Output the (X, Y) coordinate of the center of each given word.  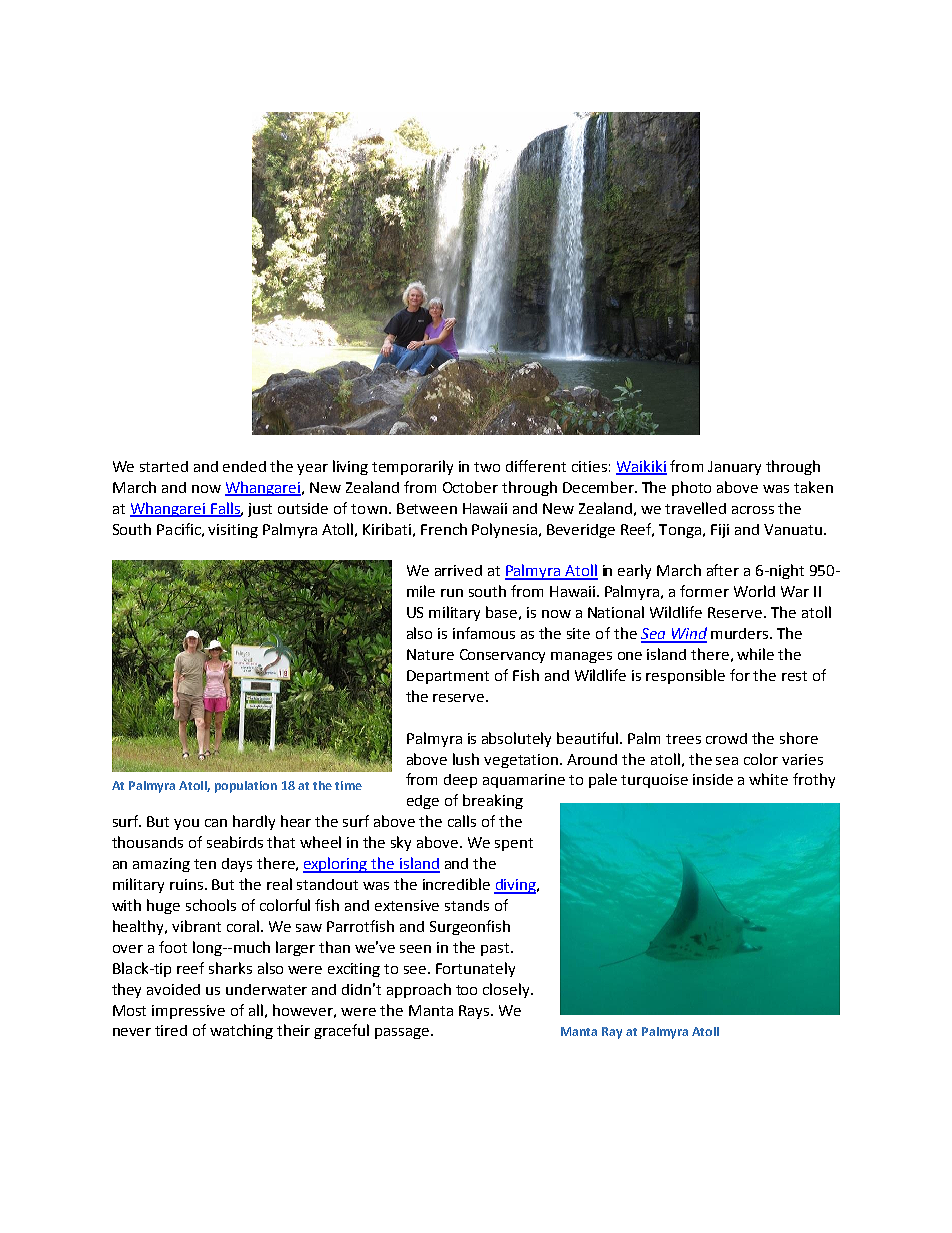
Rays (475, 1012)
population (246, 787)
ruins (186, 884)
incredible (456, 884)
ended (244, 466)
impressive (188, 1012)
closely (507, 990)
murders (741, 633)
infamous (484, 633)
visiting (233, 531)
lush (466, 759)
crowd (726, 738)
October (470, 487)
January (734, 468)
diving (516, 886)
